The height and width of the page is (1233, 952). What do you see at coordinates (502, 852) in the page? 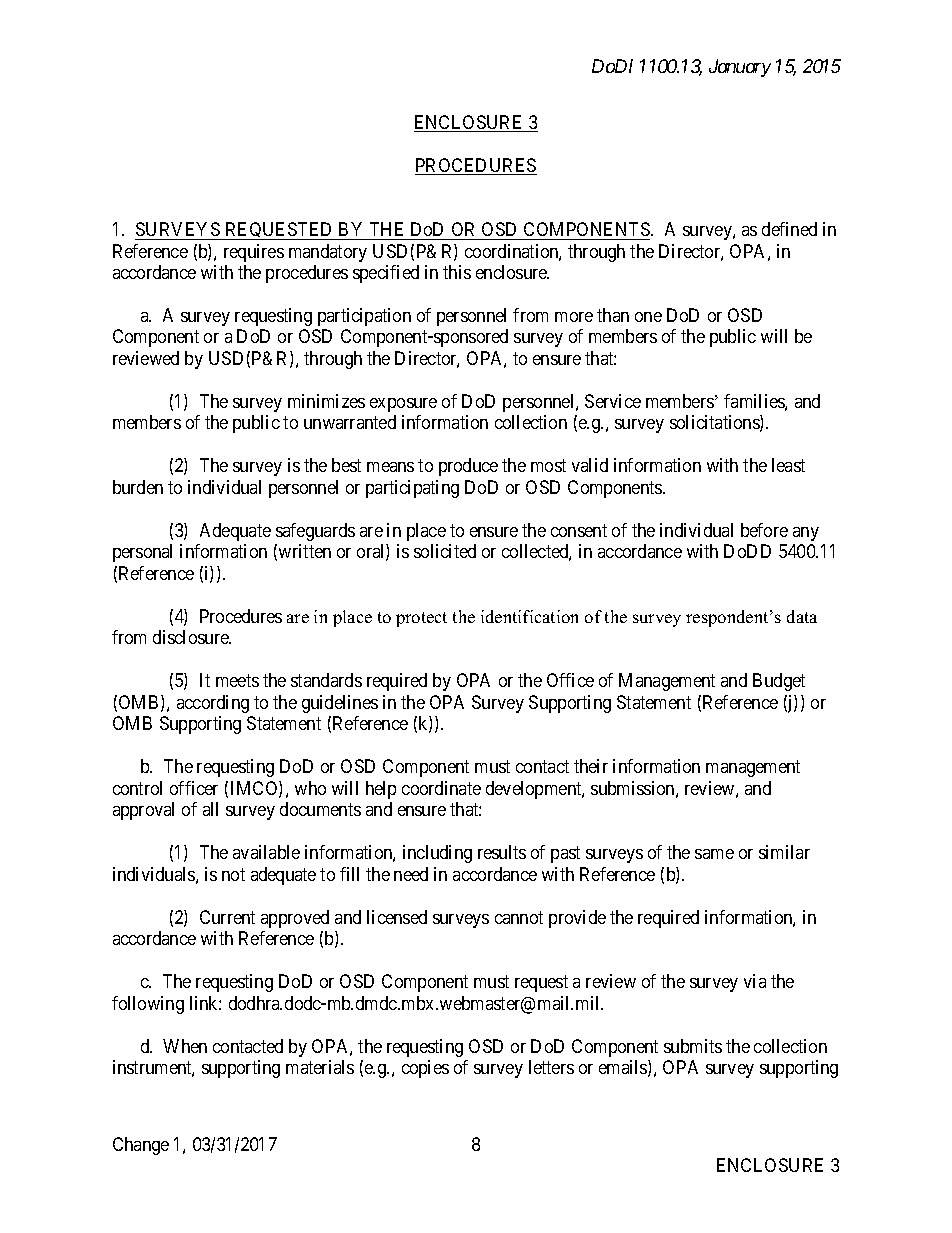
I see `results` at bounding box center [502, 852].
